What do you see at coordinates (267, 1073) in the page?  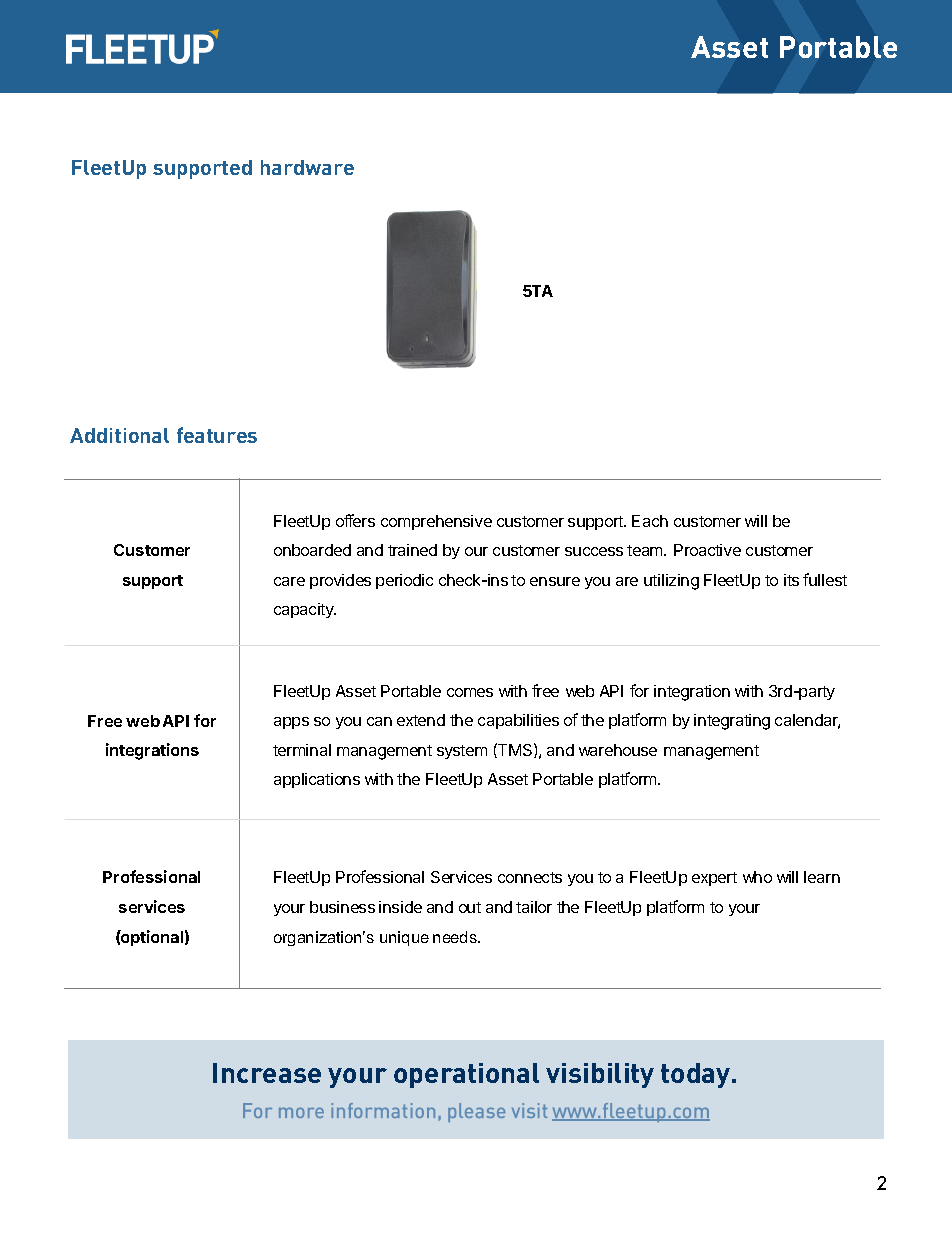 I see `Increase` at bounding box center [267, 1073].
